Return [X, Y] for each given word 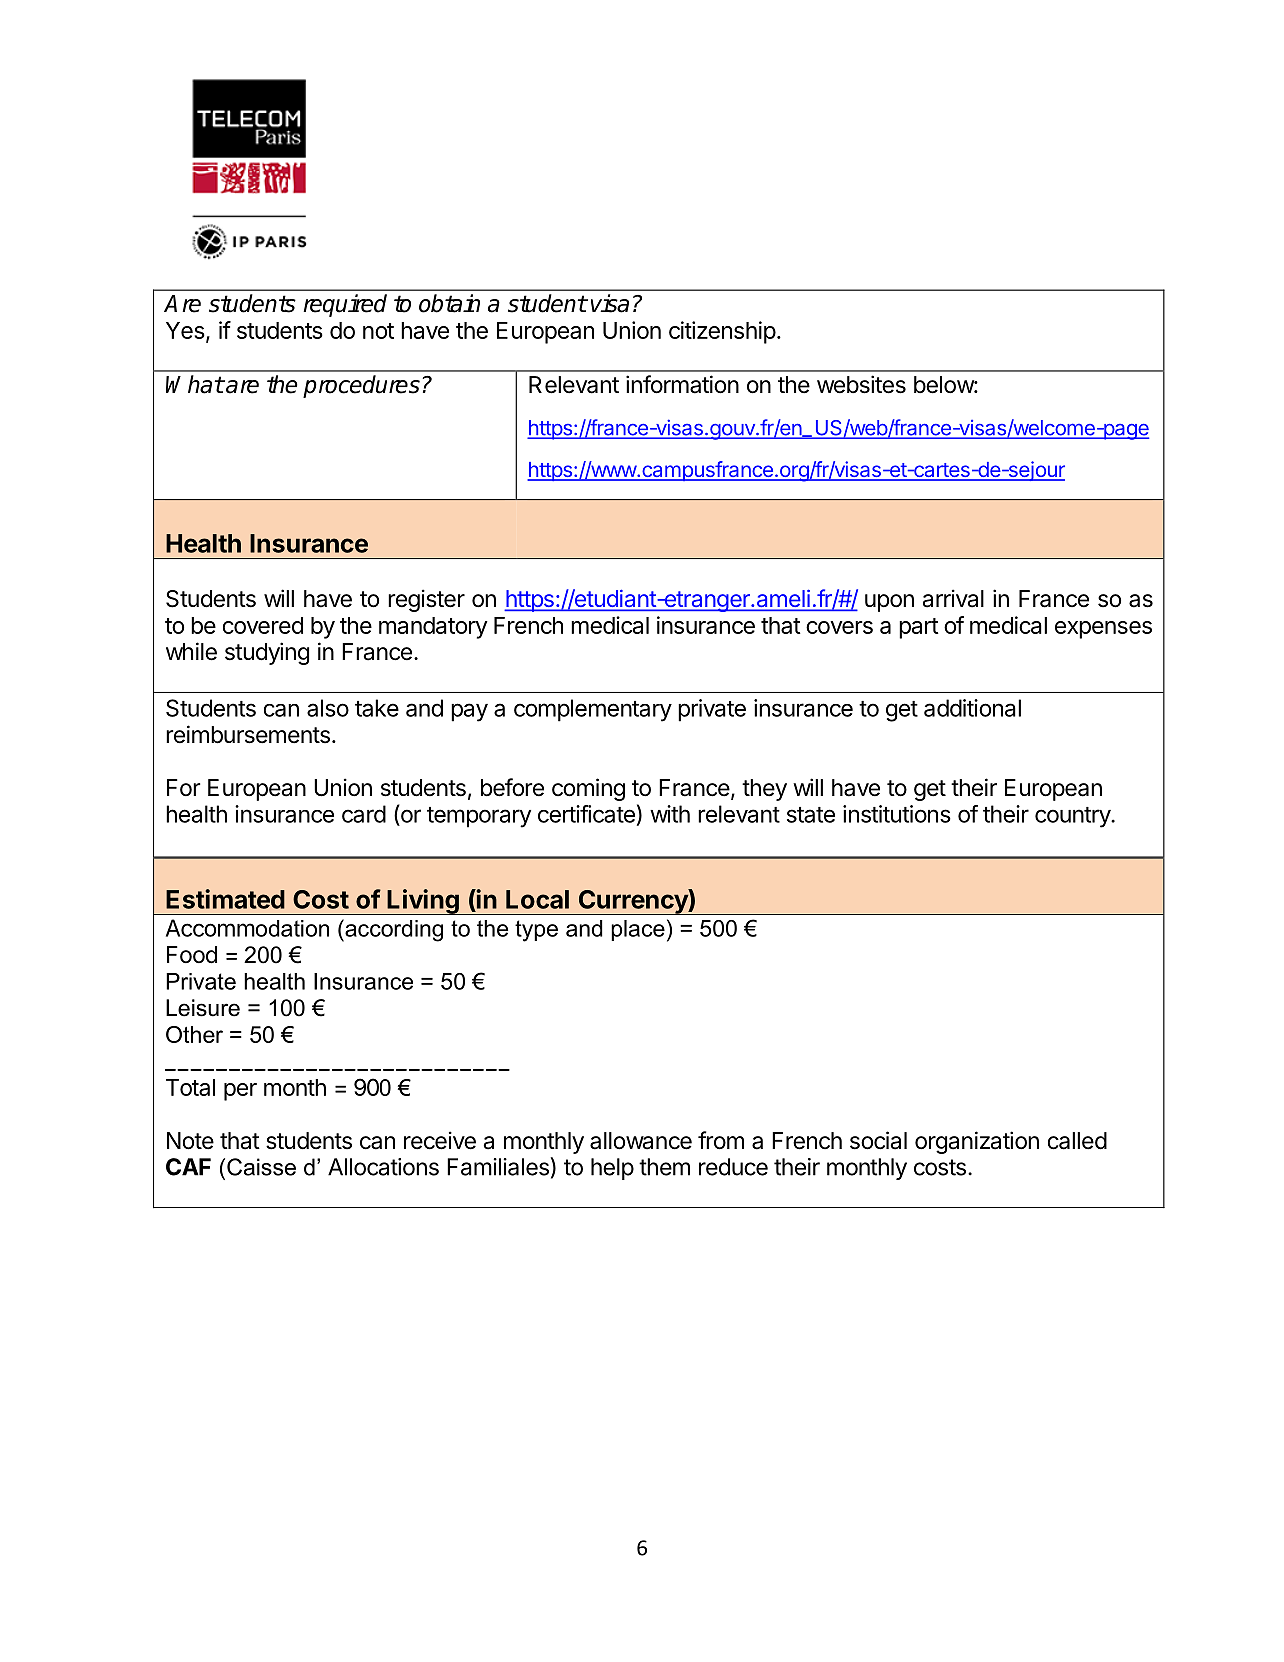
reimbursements [248, 734]
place [638, 930]
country [1073, 817]
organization [977, 1142]
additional [972, 708]
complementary [593, 710]
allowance [641, 1141]
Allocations [383, 1167]
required [345, 305]
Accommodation [247, 928]
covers [839, 627]
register [426, 600]
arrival [953, 598]
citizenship [722, 332]
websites [861, 384]
